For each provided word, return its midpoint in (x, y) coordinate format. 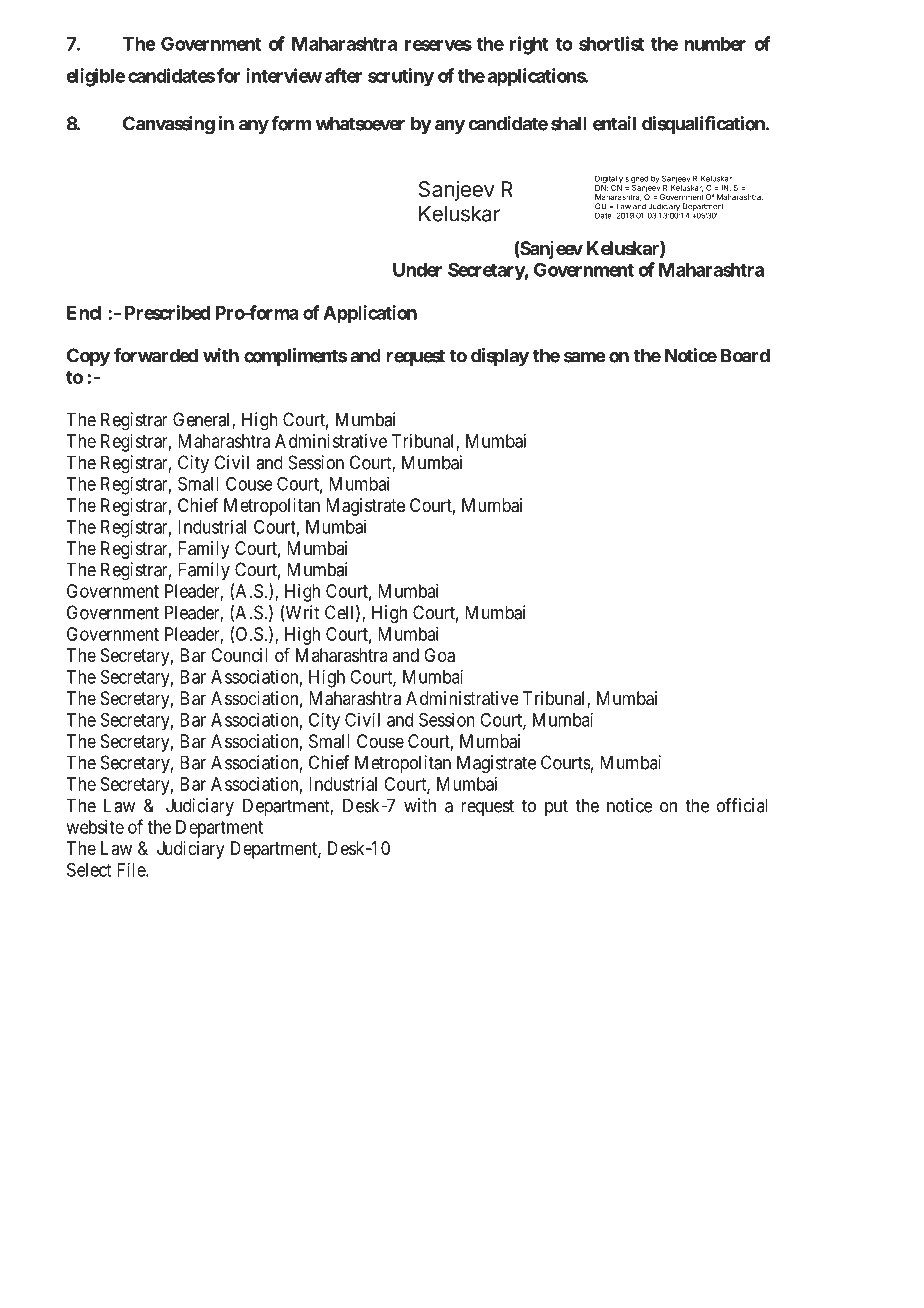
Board (745, 355)
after (343, 75)
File (132, 869)
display (500, 357)
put (556, 807)
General (203, 420)
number (715, 44)
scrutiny (401, 77)
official (742, 805)
